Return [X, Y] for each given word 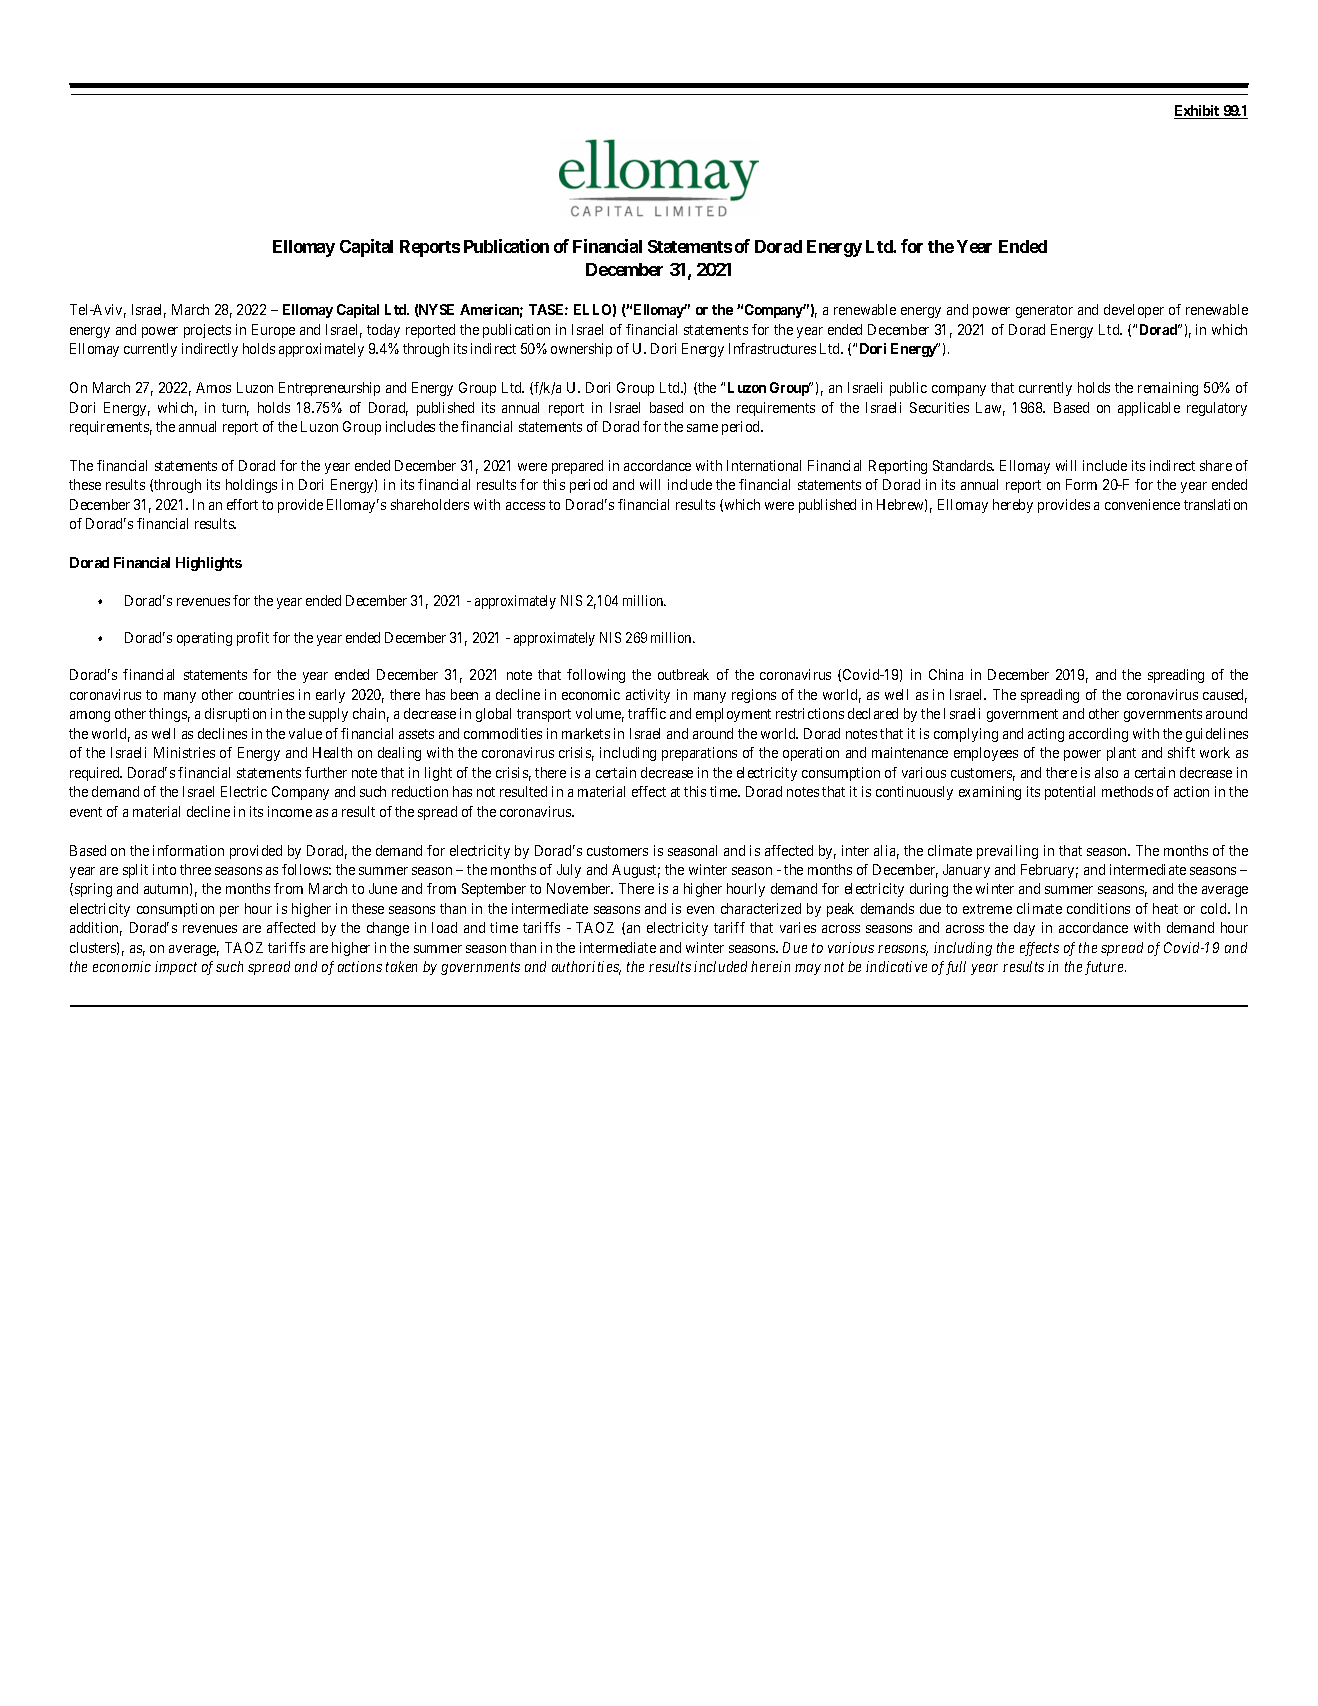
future [1105, 968]
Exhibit [1198, 112]
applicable [1149, 409]
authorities [586, 968]
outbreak [683, 674]
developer [1134, 311]
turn [235, 409]
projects [207, 331]
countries [266, 694]
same [702, 428]
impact [176, 968]
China [946, 674]
